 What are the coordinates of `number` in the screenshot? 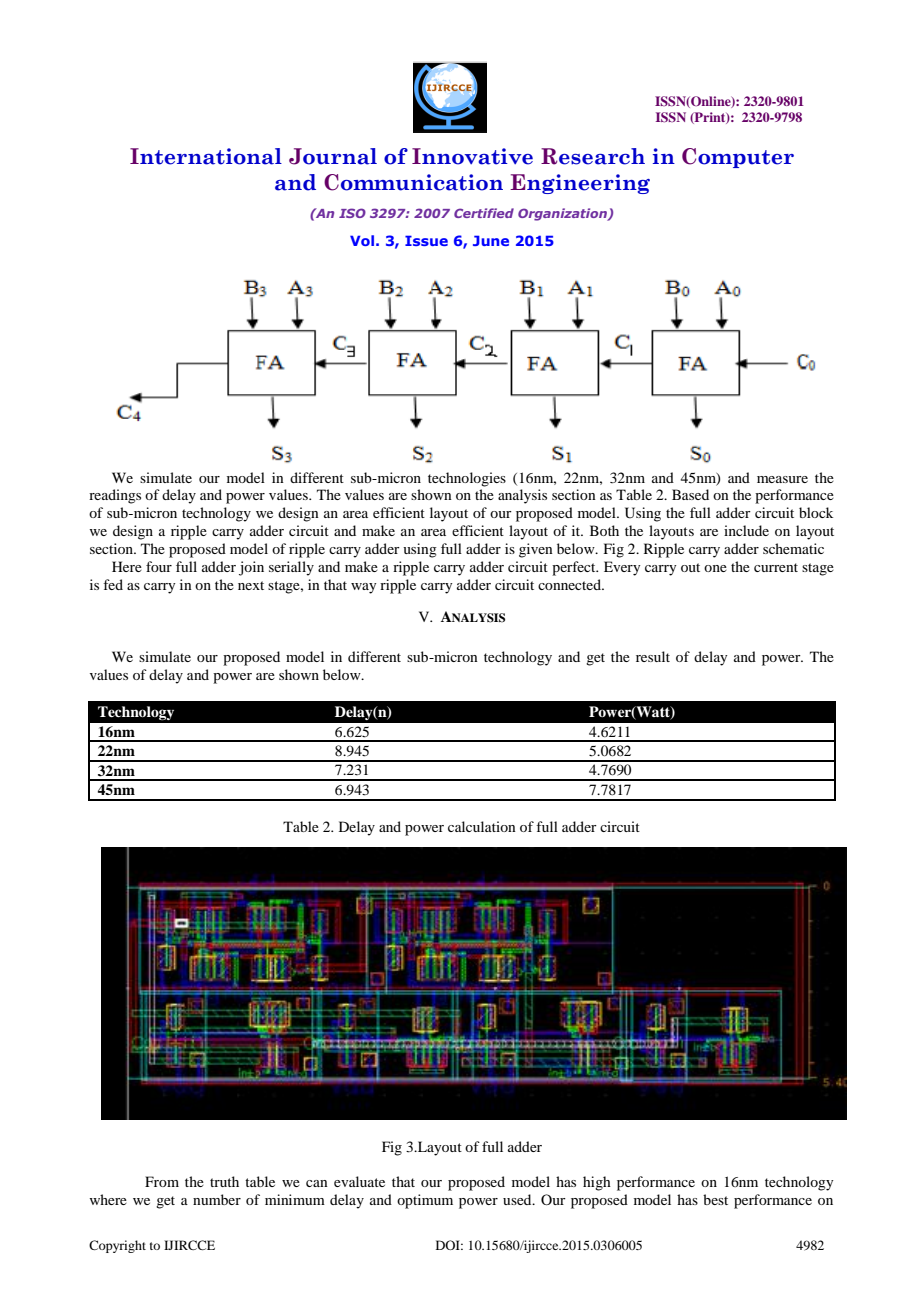 It's located at (217, 1199).
